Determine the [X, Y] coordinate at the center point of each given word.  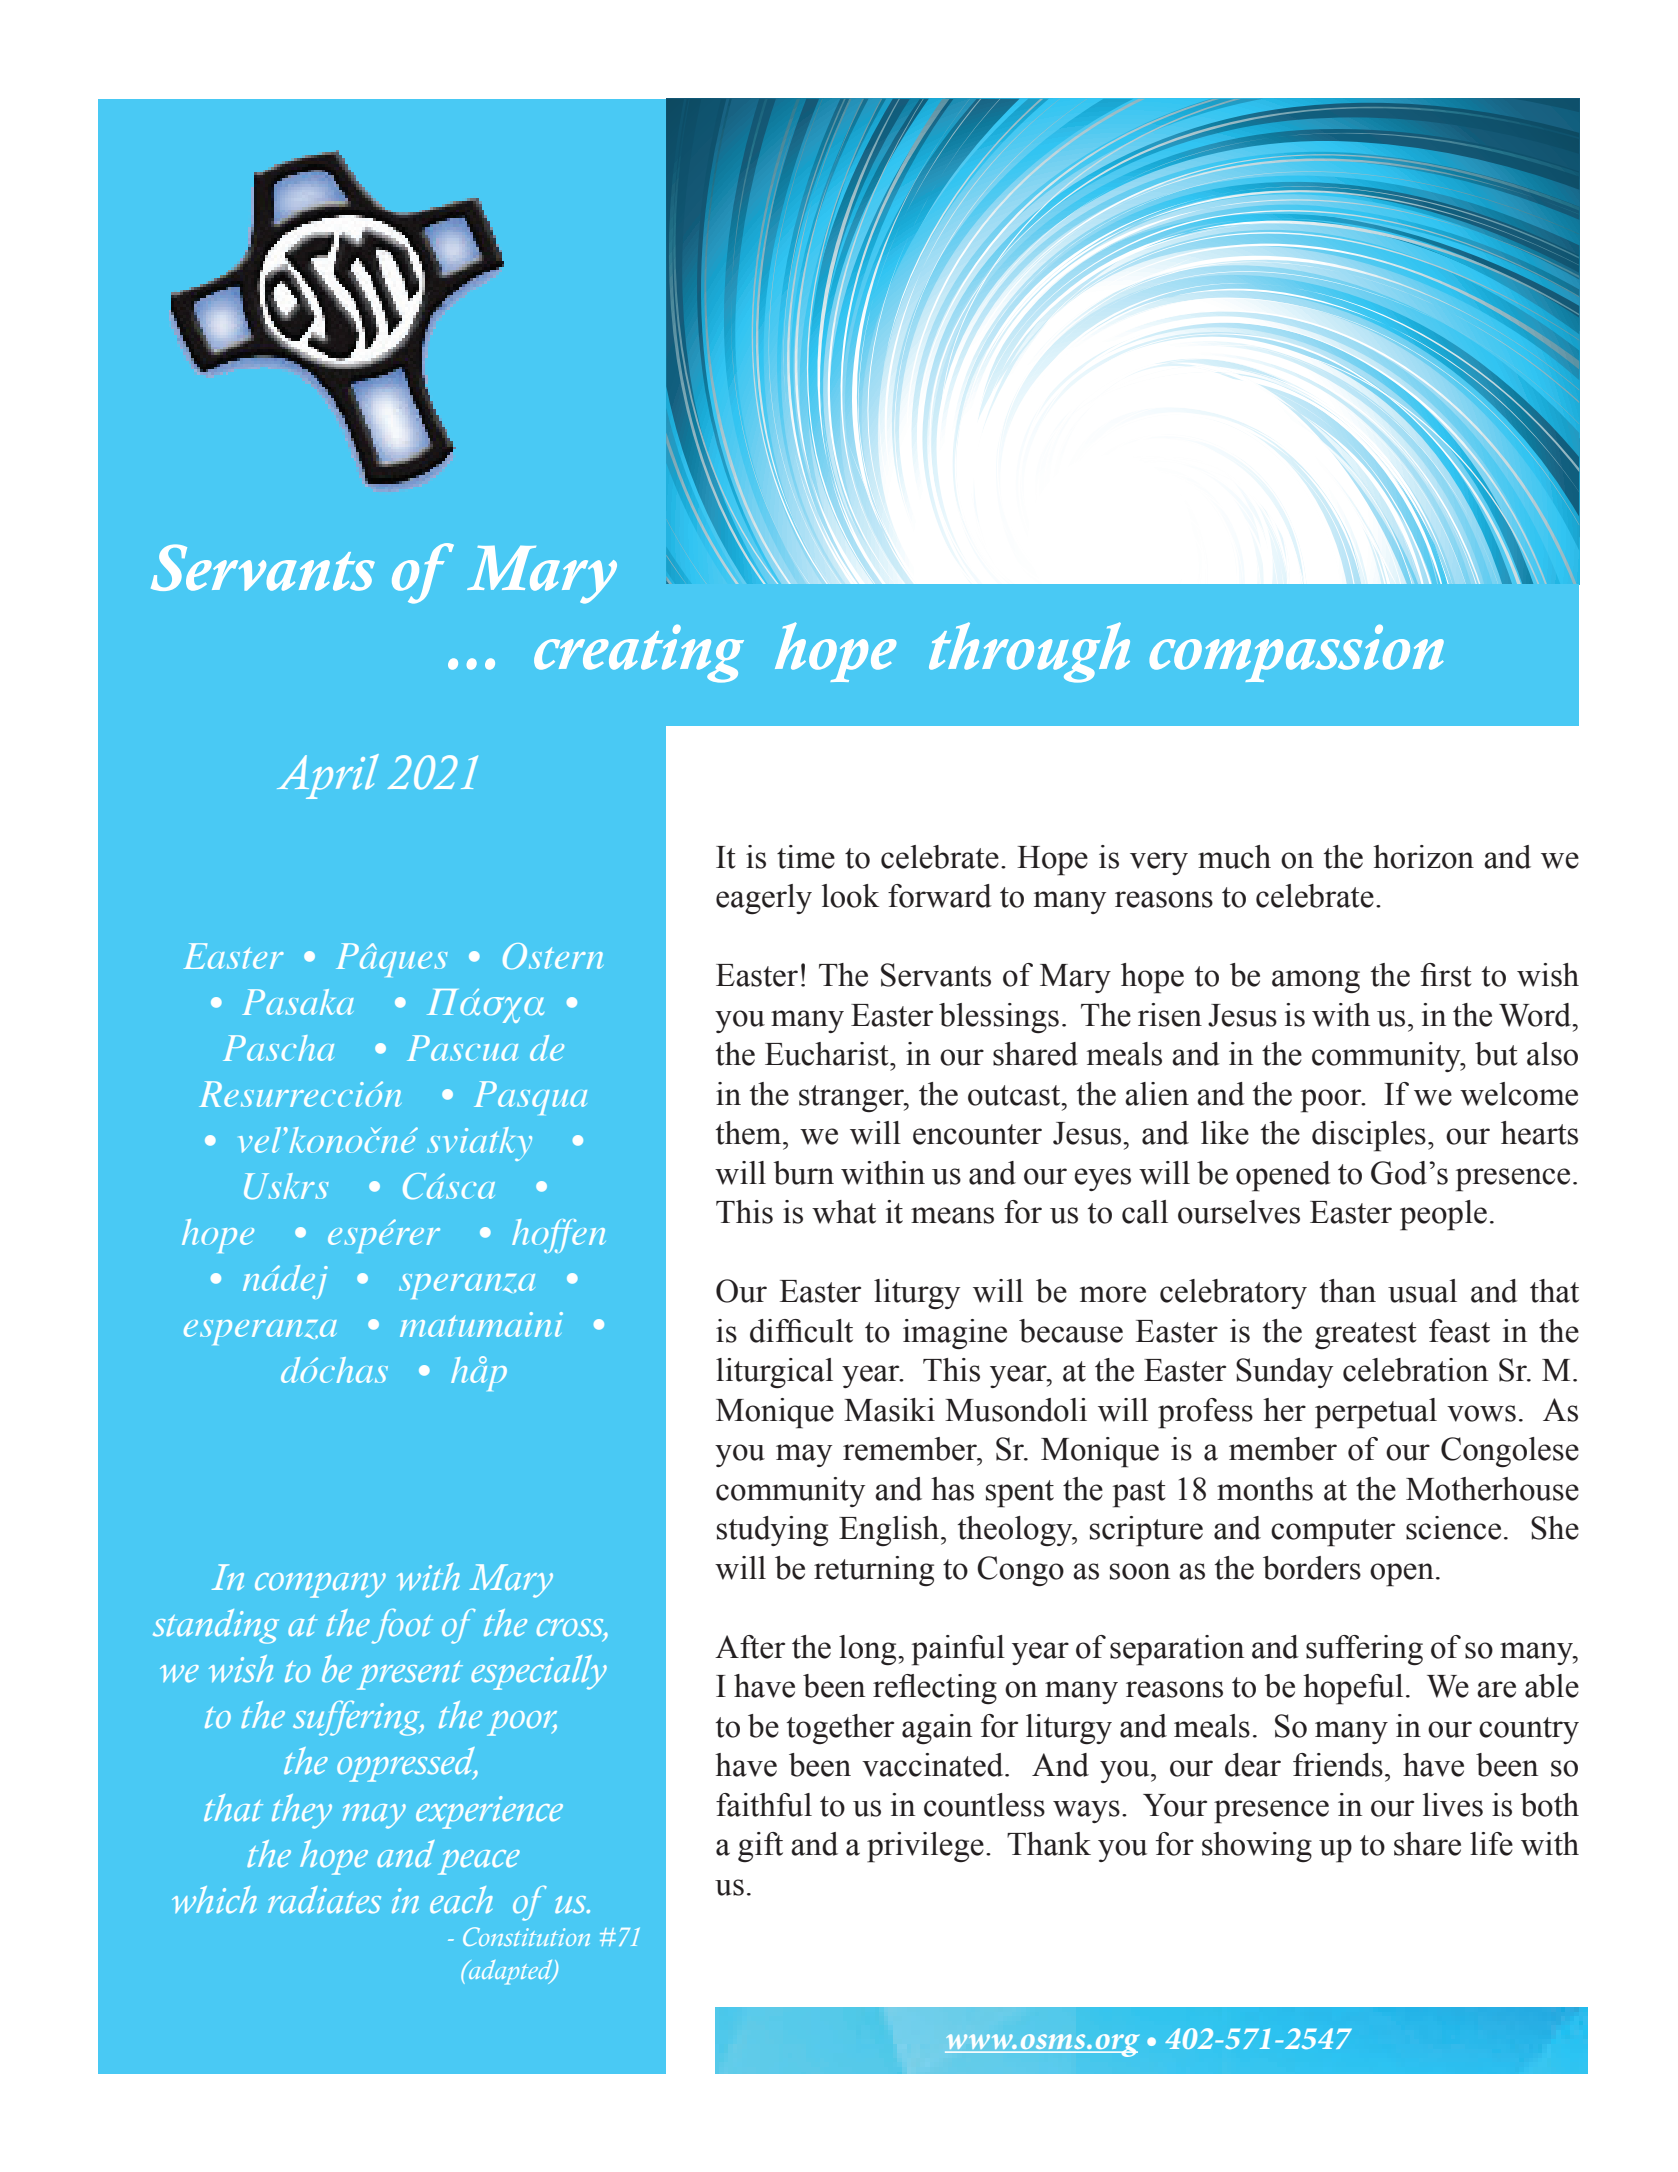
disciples [1369, 1136]
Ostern [553, 956]
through [1029, 652]
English [890, 1531]
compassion [1297, 653]
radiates [324, 1900]
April [328, 776]
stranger [852, 1098]
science [1453, 1528]
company [320, 1585]
